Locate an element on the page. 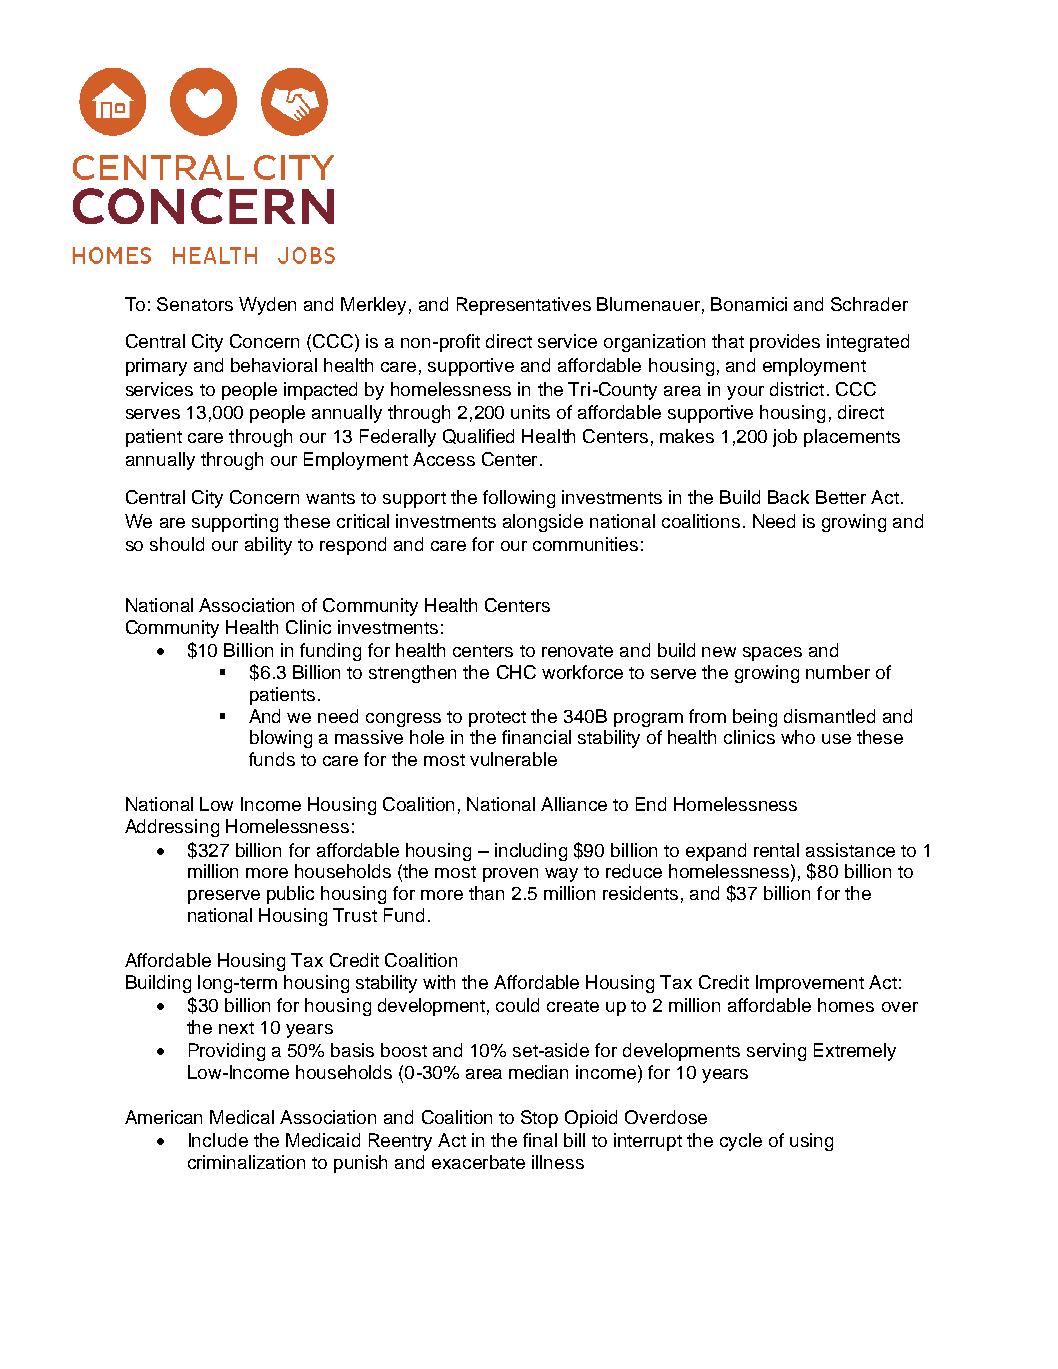  spaces is located at coordinates (772, 654).
